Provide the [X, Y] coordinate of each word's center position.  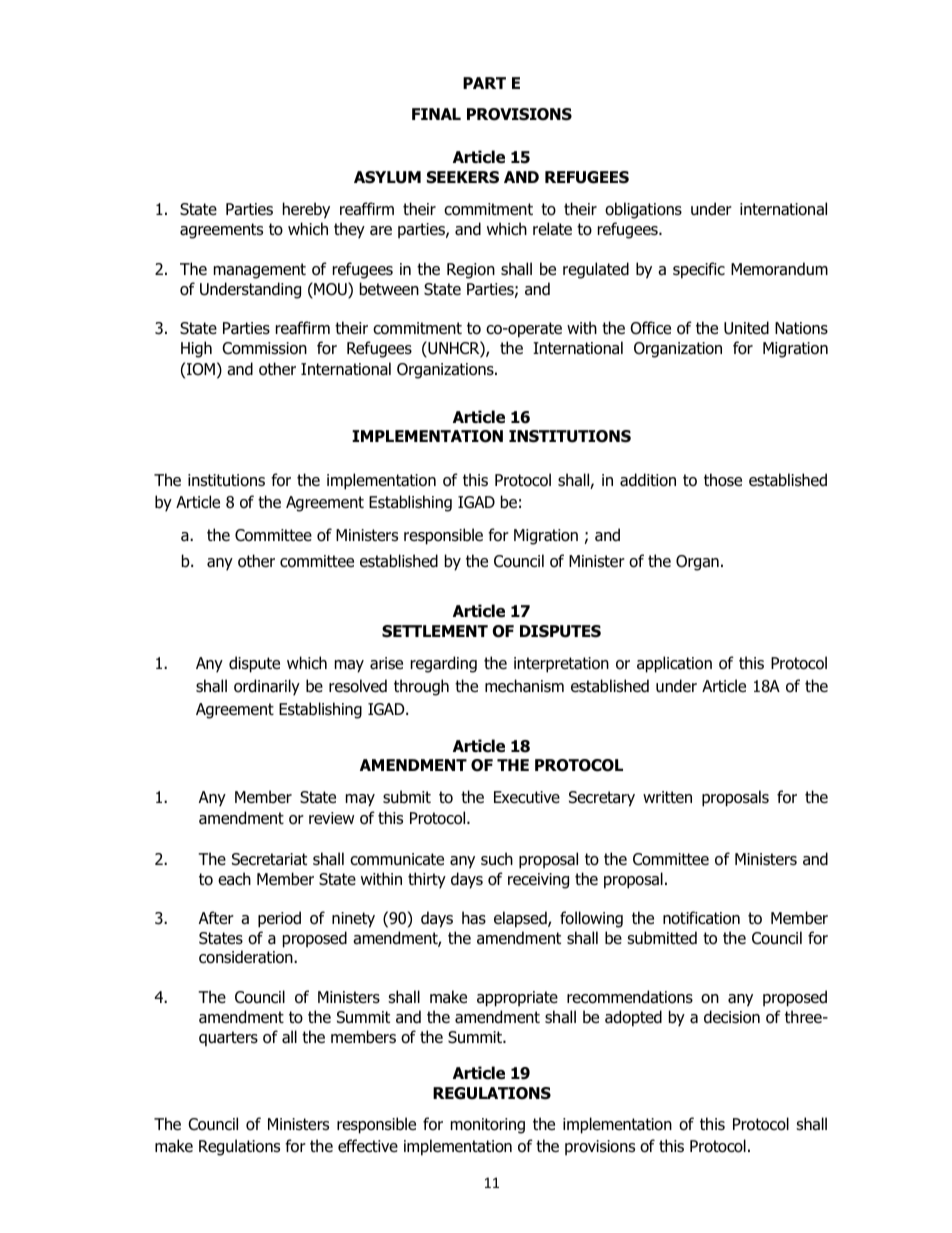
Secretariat [269, 859]
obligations [643, 210]
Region [471, 271]
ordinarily [267, 687]
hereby [306, 210]
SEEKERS [463, 177]
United [746, 328]
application [674, 664]
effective [368, 1145]
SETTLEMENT [435, 631]
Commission [264, 348]
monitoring [488, 1126]
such [497, 859]
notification [701, 918]
